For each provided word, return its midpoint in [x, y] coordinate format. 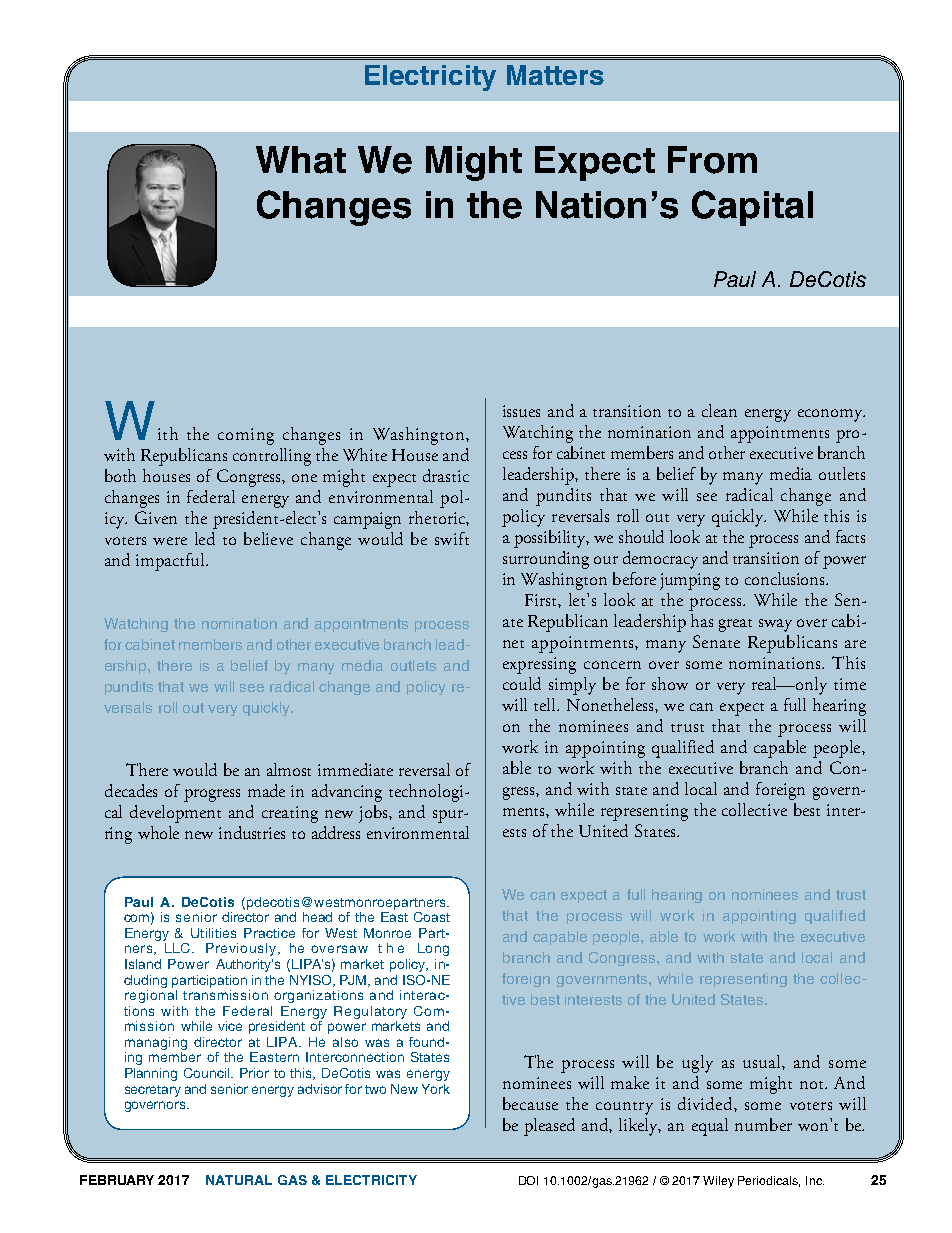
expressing [539, 665]
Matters [555, 75]
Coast [432, 917]
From [712, 160]
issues [521, 411]
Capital [752, 208]
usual [763, 1061]
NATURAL [239, 1180]
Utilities [213, 933]
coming [246, 436]
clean [719, 410]
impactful [171, 562]
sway [775, 625]
